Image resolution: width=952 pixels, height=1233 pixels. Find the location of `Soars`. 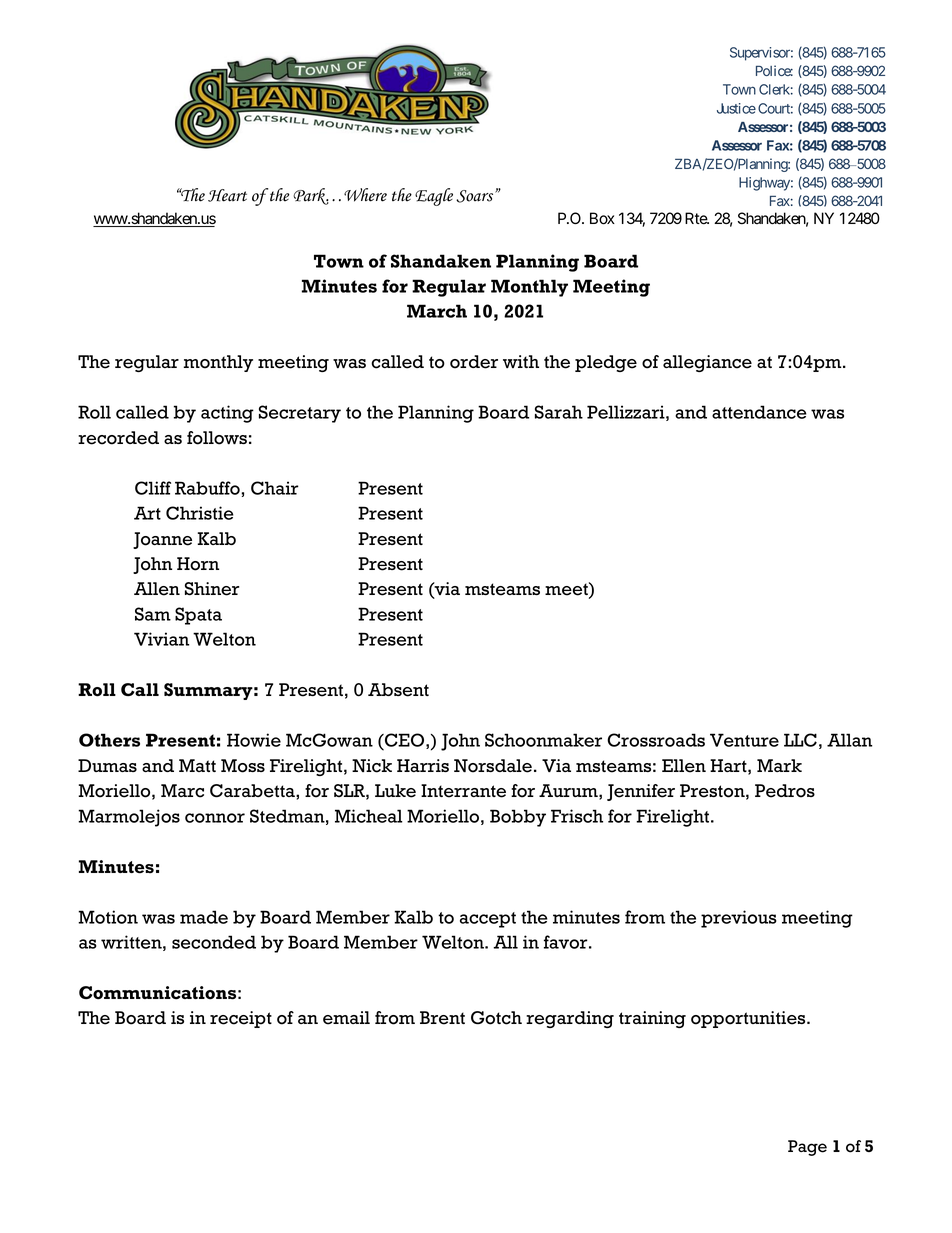

Soars is located at coordinates (476, 196).
